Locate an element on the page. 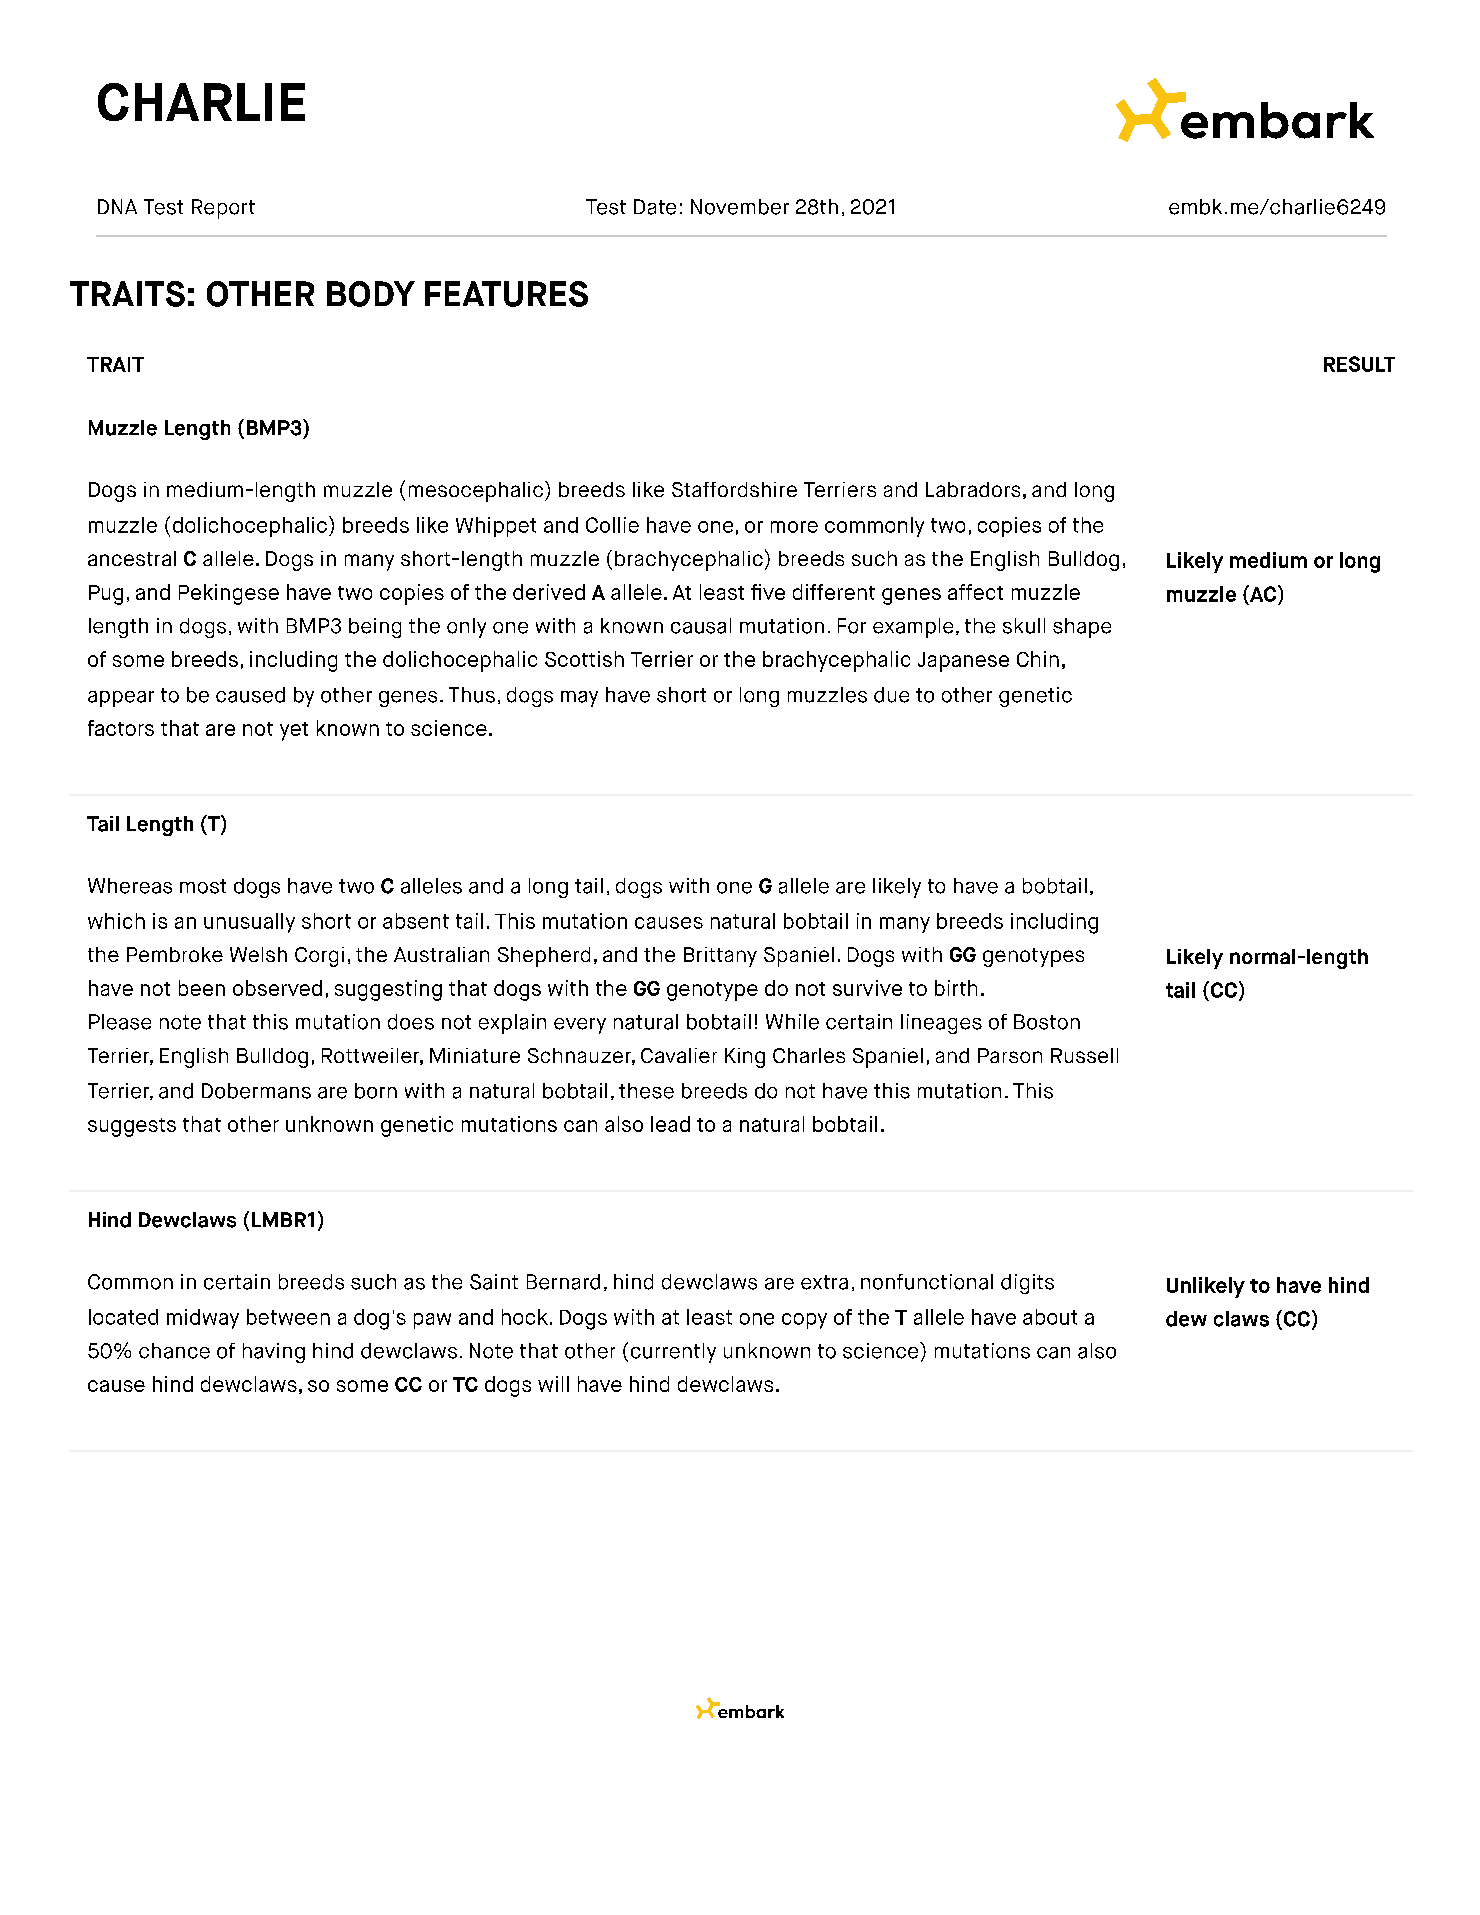 This document has height=1915, width=1480. RESULT is located at coordinates (1359, 364).
